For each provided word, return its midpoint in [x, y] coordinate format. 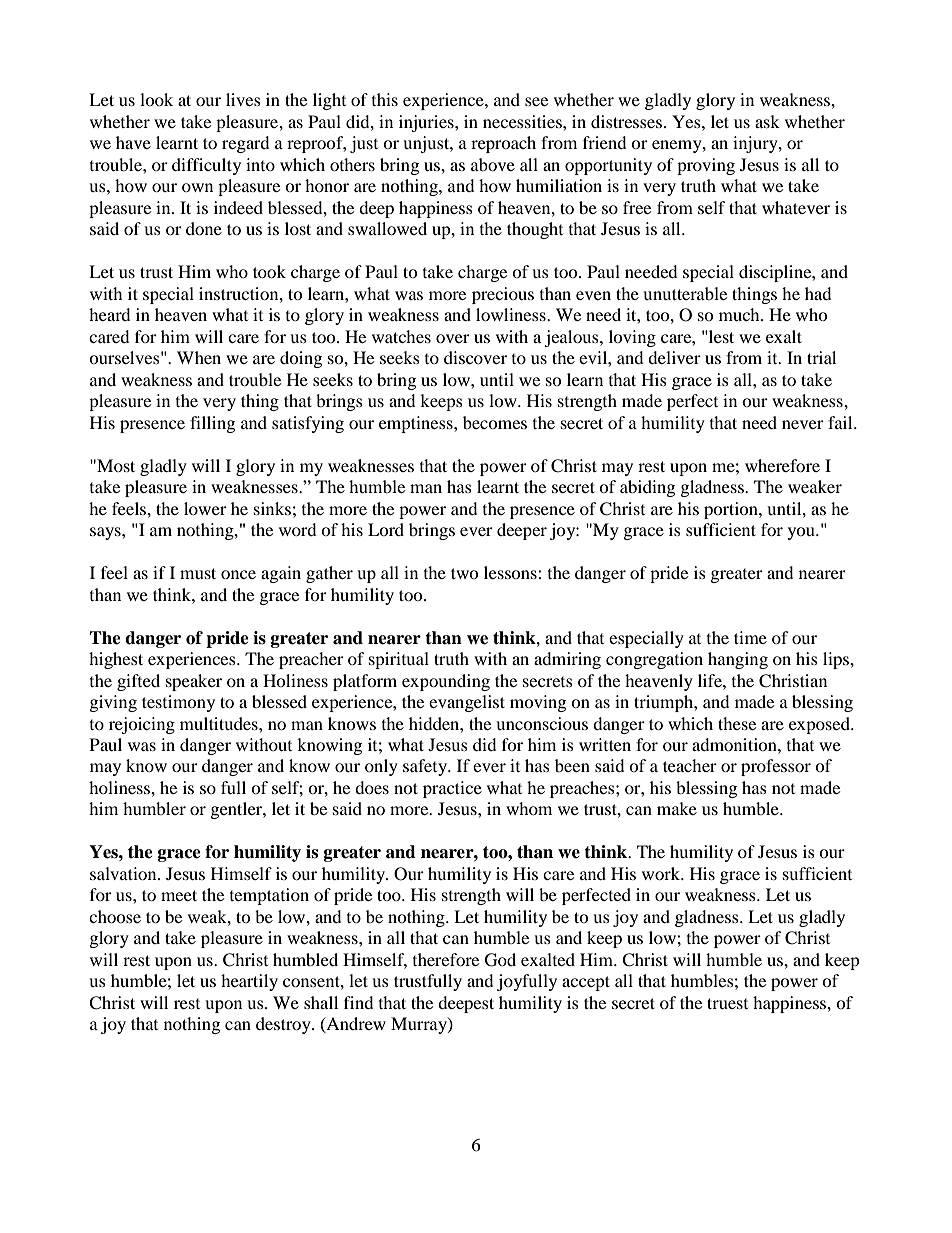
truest [727, 1003]
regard [245, 144]
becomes [495, 422]
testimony [178, 703]
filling [212, 424]
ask [767, 121]
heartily [249, 982]
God [500, 960]
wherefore [782, 465]
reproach [503, 144]
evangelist [467, 703]
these [737, 723]
